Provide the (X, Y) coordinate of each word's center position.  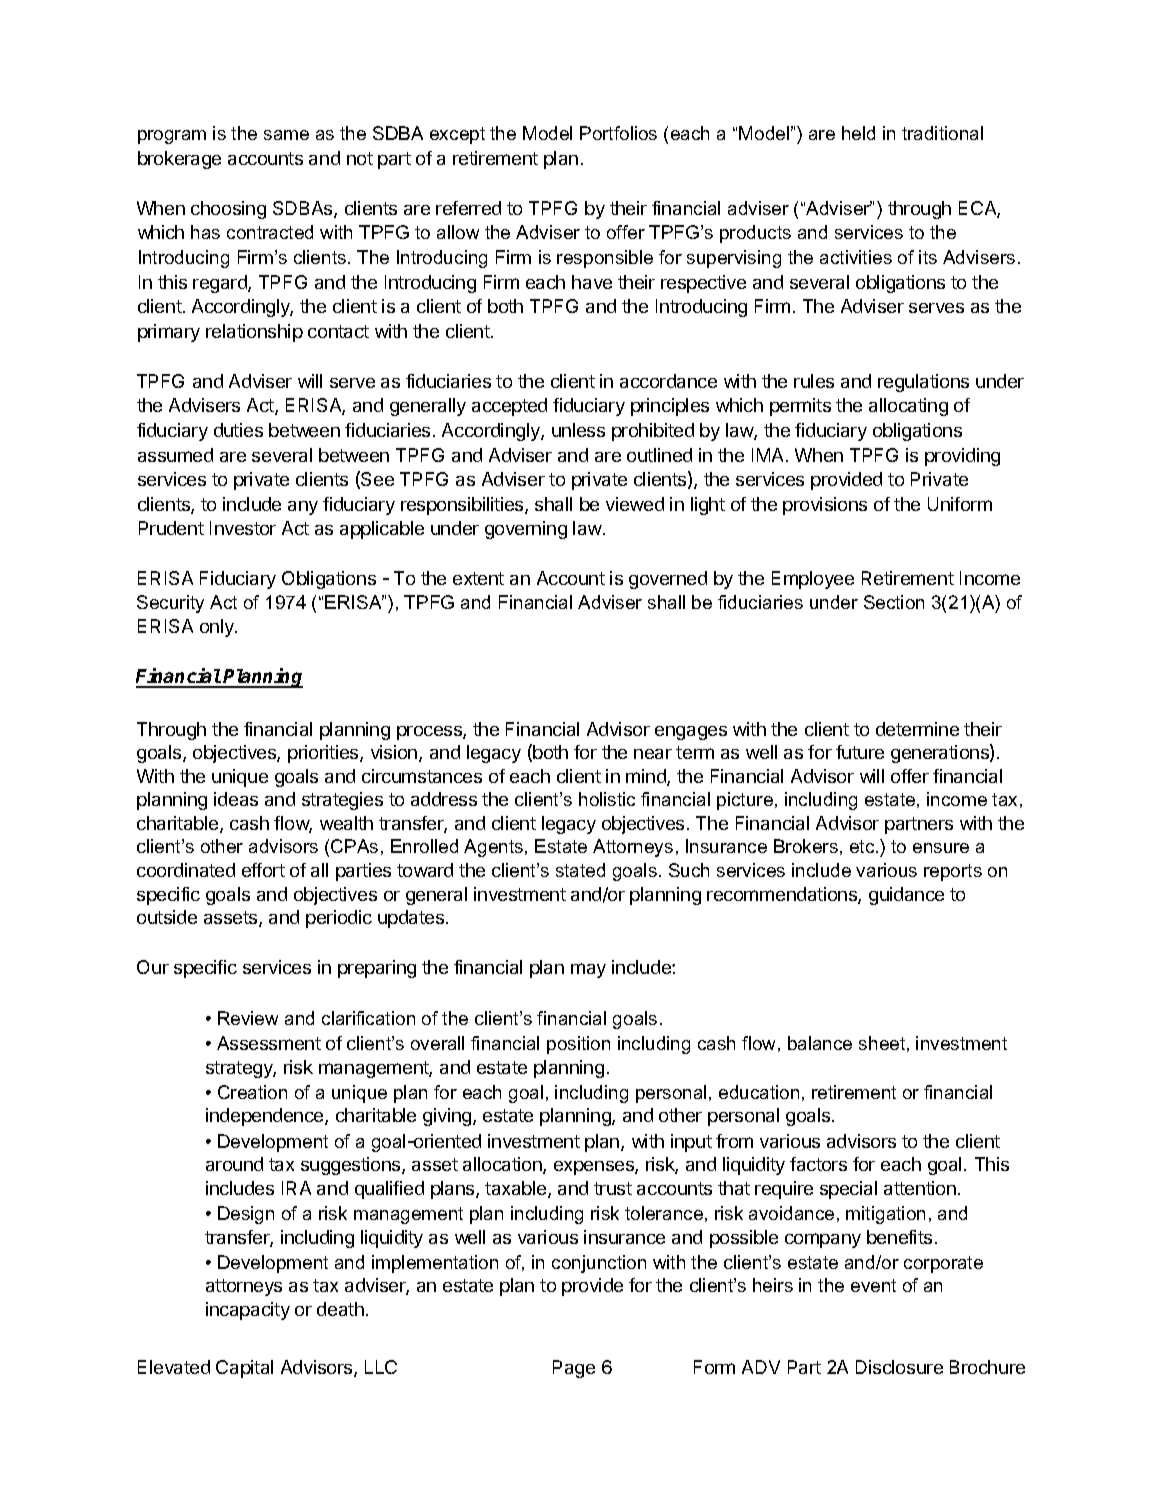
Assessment (269, 1043)
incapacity (248, 1311)
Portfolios (618, 133)
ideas (236, 799)
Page (574, 1369)
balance (820, 1043)
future (860, 752)
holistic (607, 799)
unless (578, 430)
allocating (908, 407)
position (578, 1045)
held (858, 133)
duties (238, 430)
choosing (228, 210)
